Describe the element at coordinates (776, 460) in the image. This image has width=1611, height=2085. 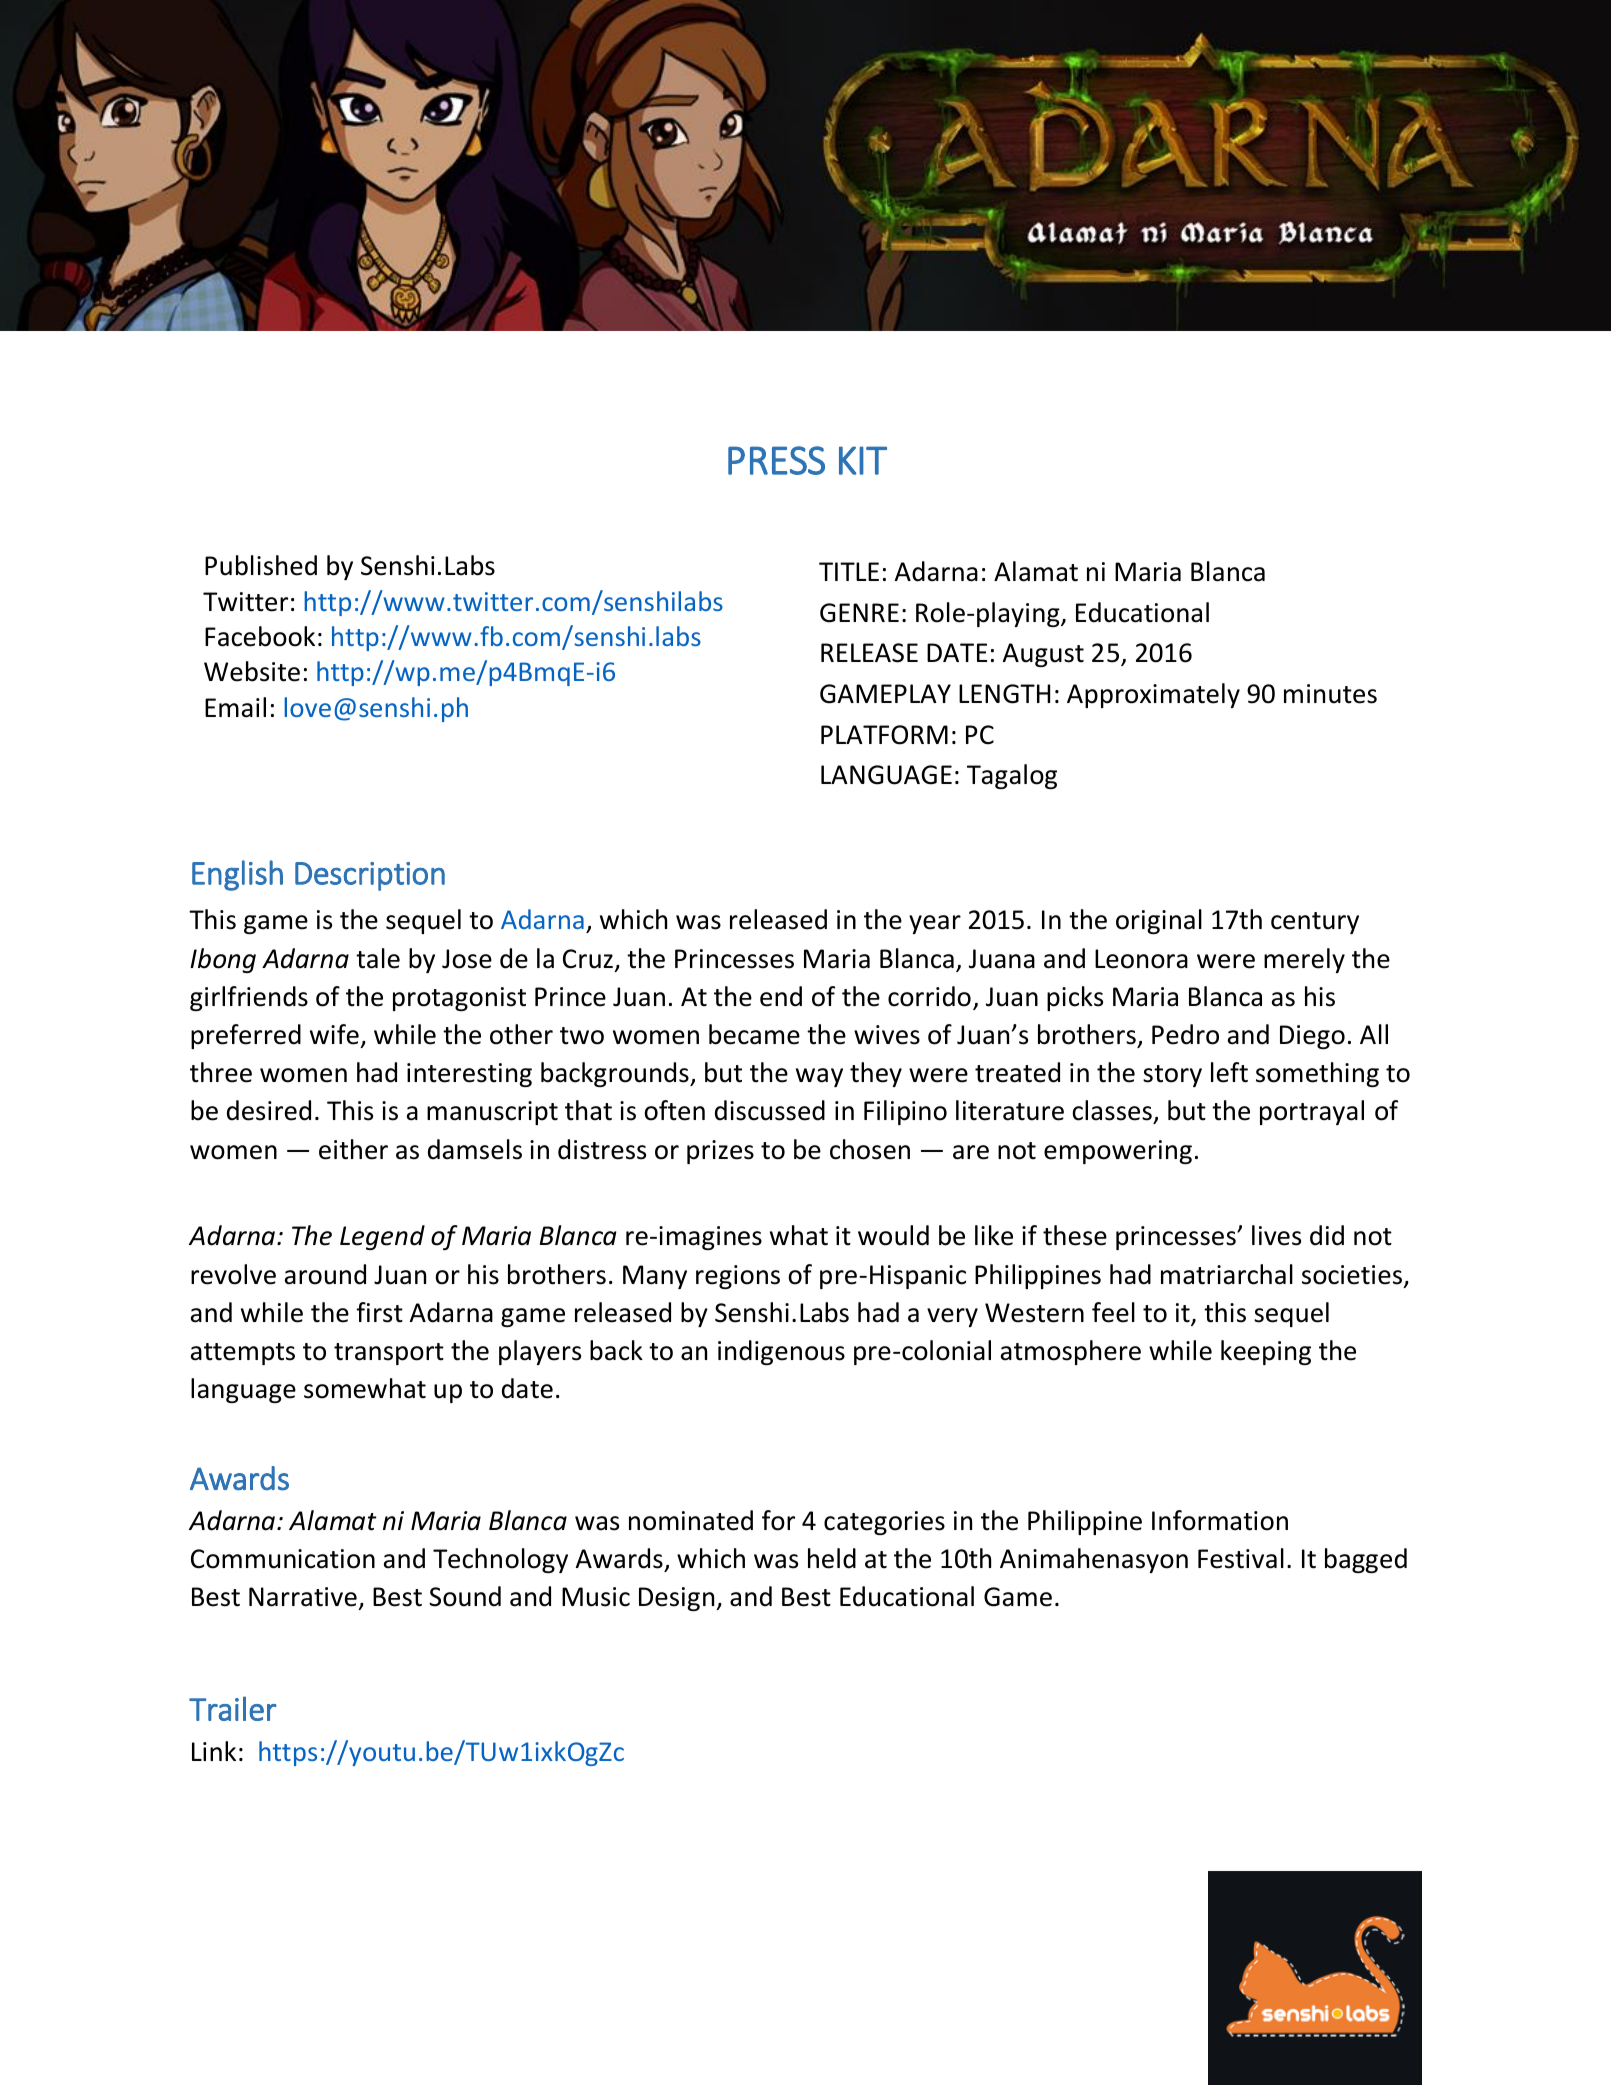
I see `PRESS` at that location.
